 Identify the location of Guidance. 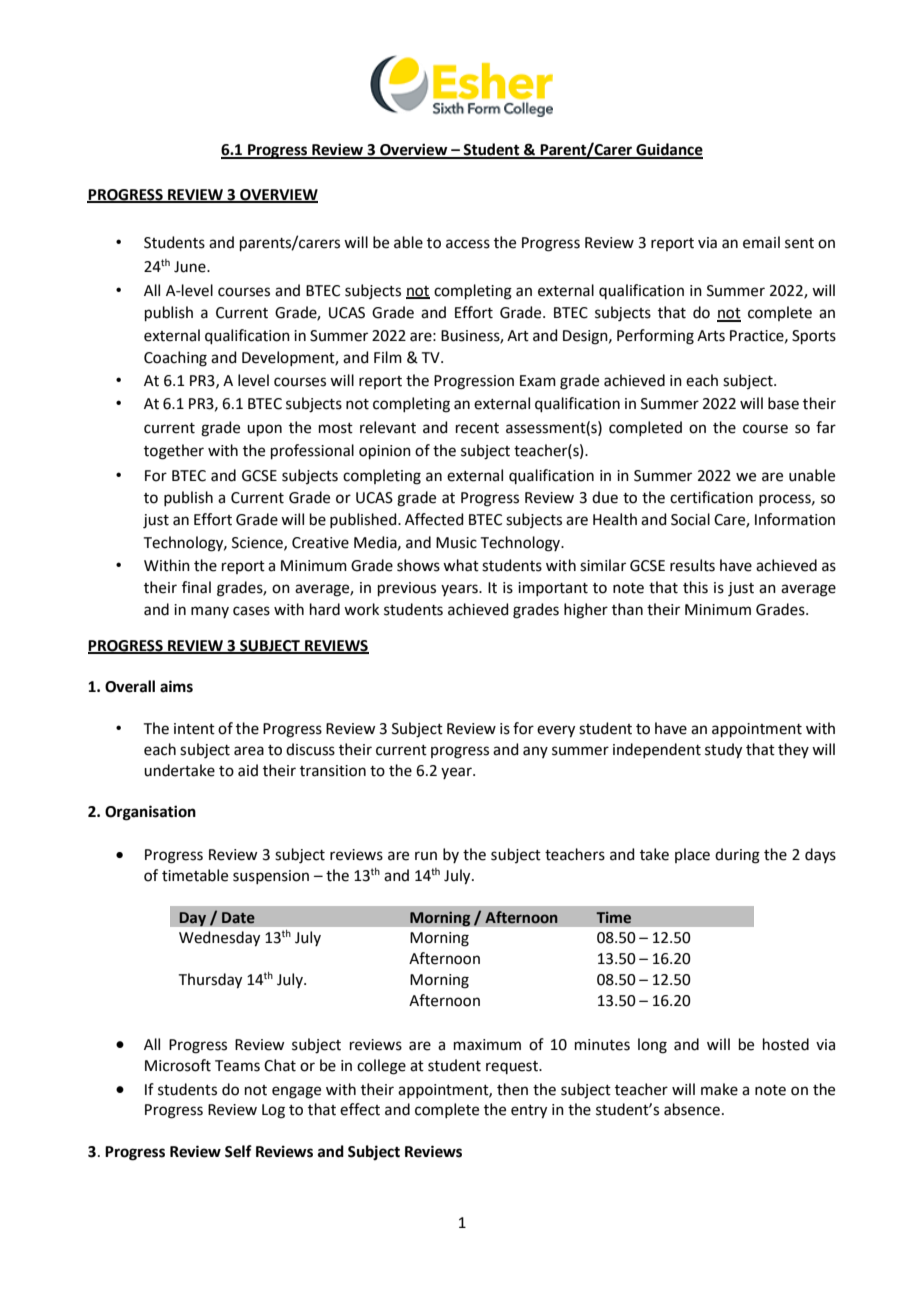
(668, 150).
